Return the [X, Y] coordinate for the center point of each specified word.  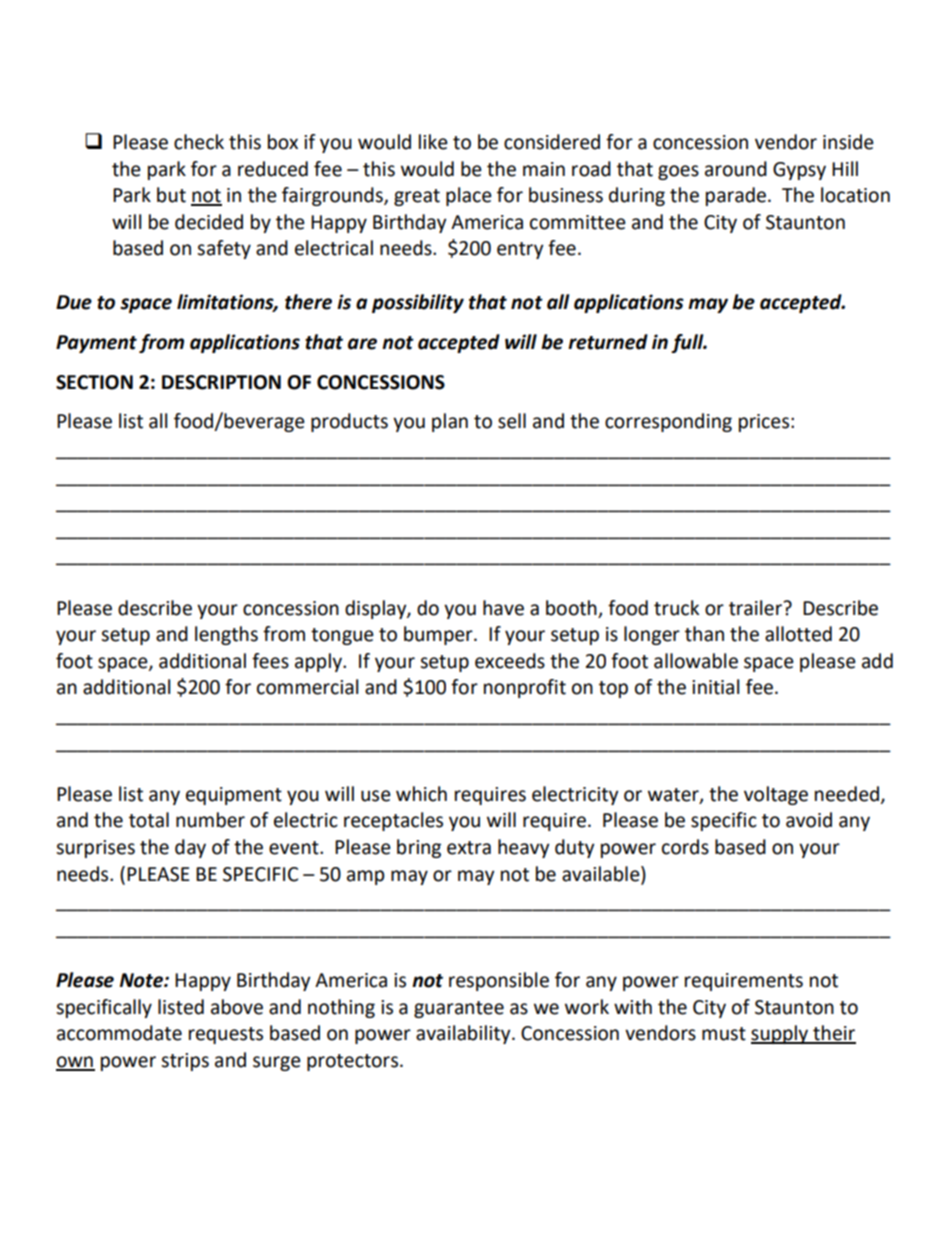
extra [469, 848]
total [149, 820]
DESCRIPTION [221, 382]
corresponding [668, 422]
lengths [226, 635]
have [503, 608]
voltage [776, 795]
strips [185, 1062]
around [736, 169]
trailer [757, 608]
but [171, 195]
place [469, 196]
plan [450, 422]
